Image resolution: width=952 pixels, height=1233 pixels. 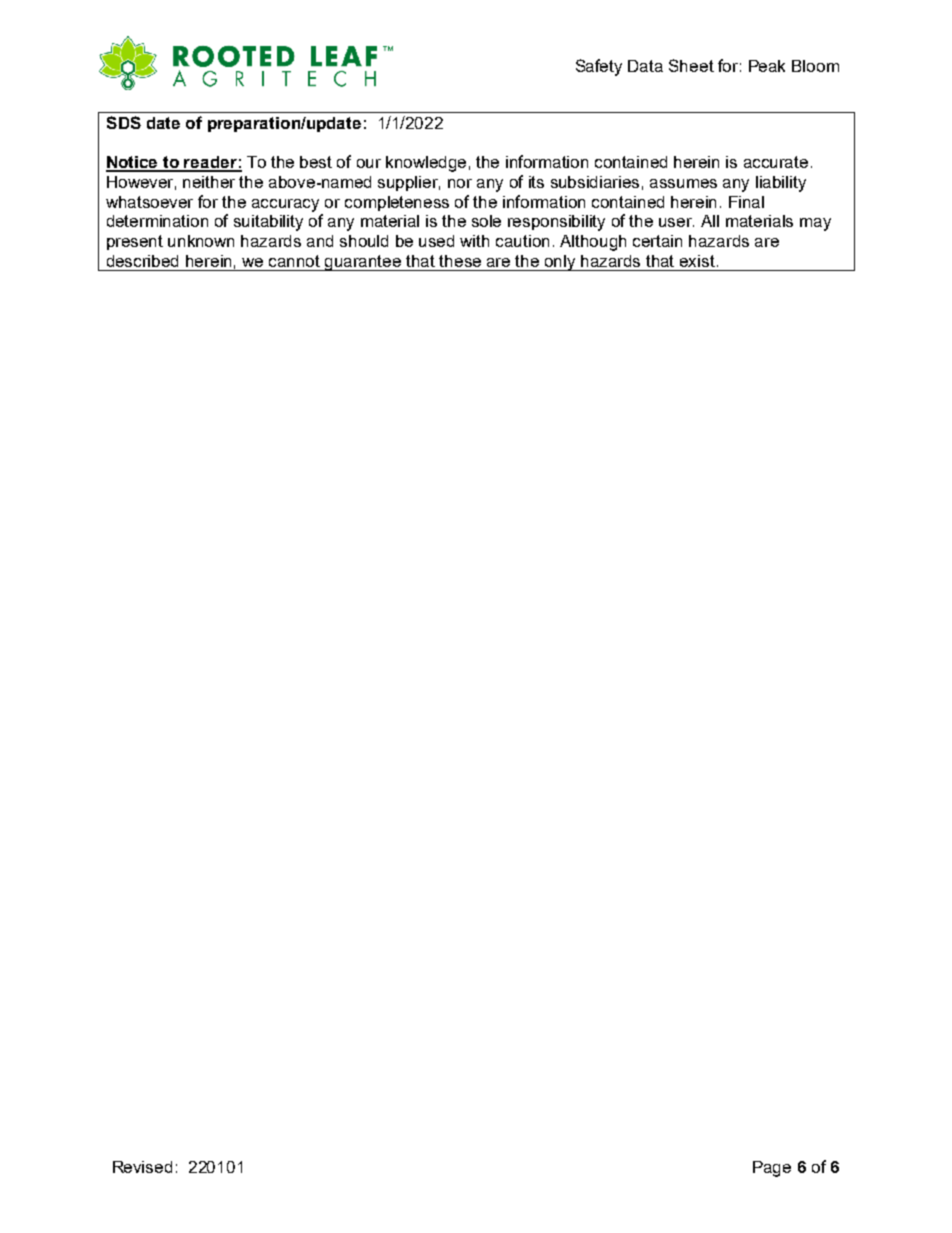 What do you see at coordinates (142, 261) in the screenshot?
I see `described` at bounding box center [142, 261].
